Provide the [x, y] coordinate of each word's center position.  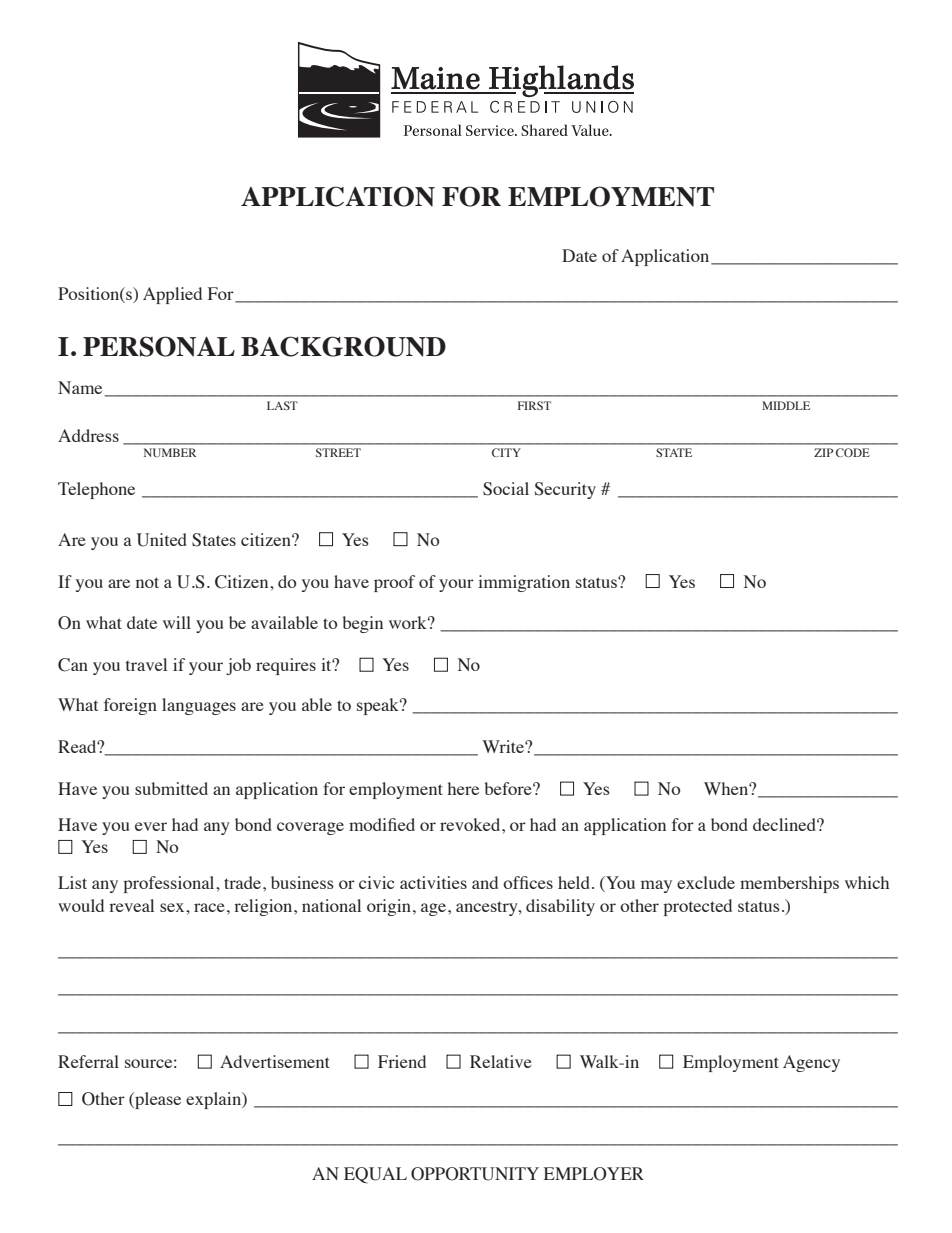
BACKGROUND [343, 346]
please [157, 1100]
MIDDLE [786, 405]
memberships [789, 884]
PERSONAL [159, 346]
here [463, 788]
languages [199, 706]
